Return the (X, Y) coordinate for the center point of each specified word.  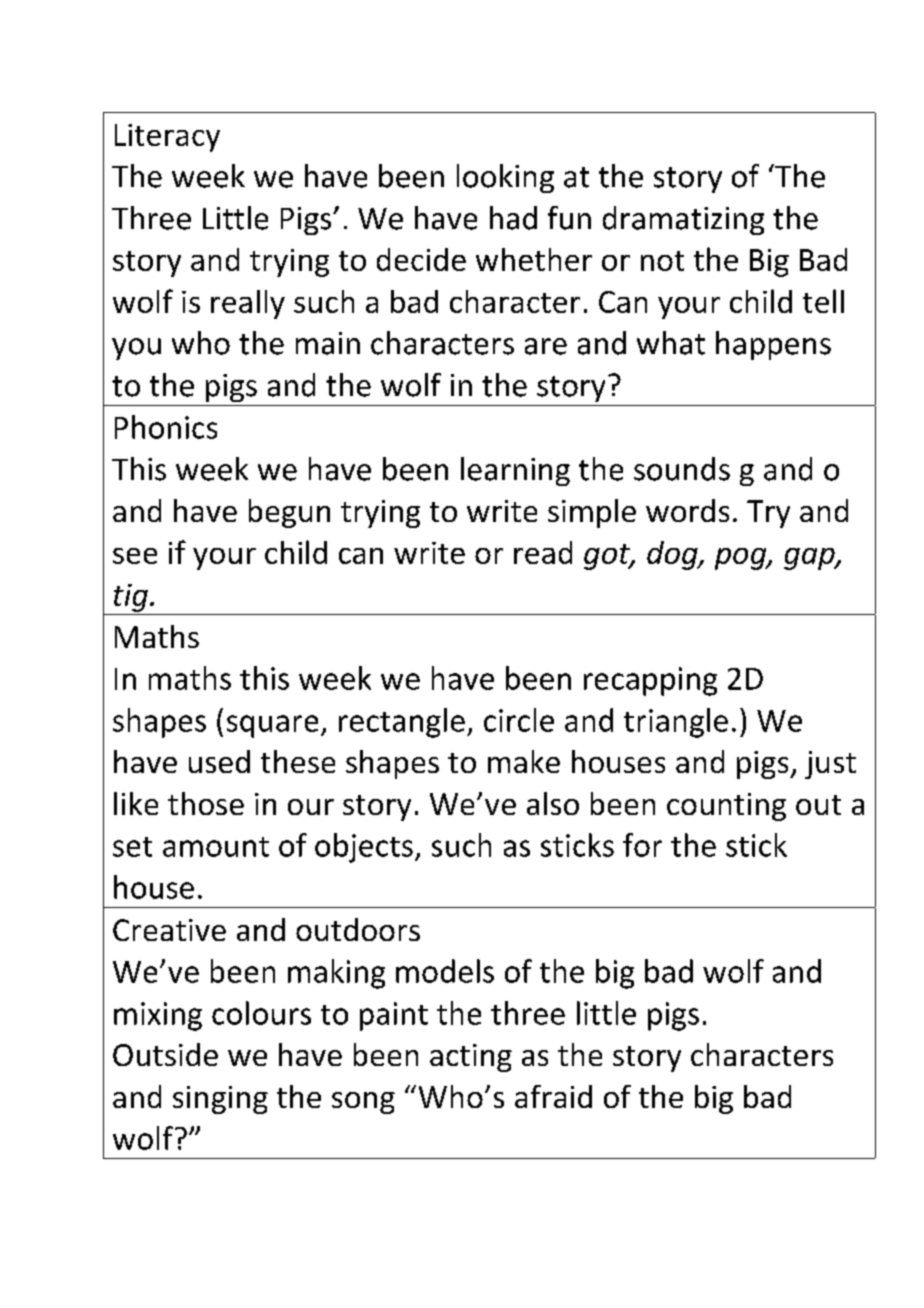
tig (131, 598)
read (543, 552)
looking (505, 178)
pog (742, 559)
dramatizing (683, 220)
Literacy (167, 138)
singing (220, 1100)
